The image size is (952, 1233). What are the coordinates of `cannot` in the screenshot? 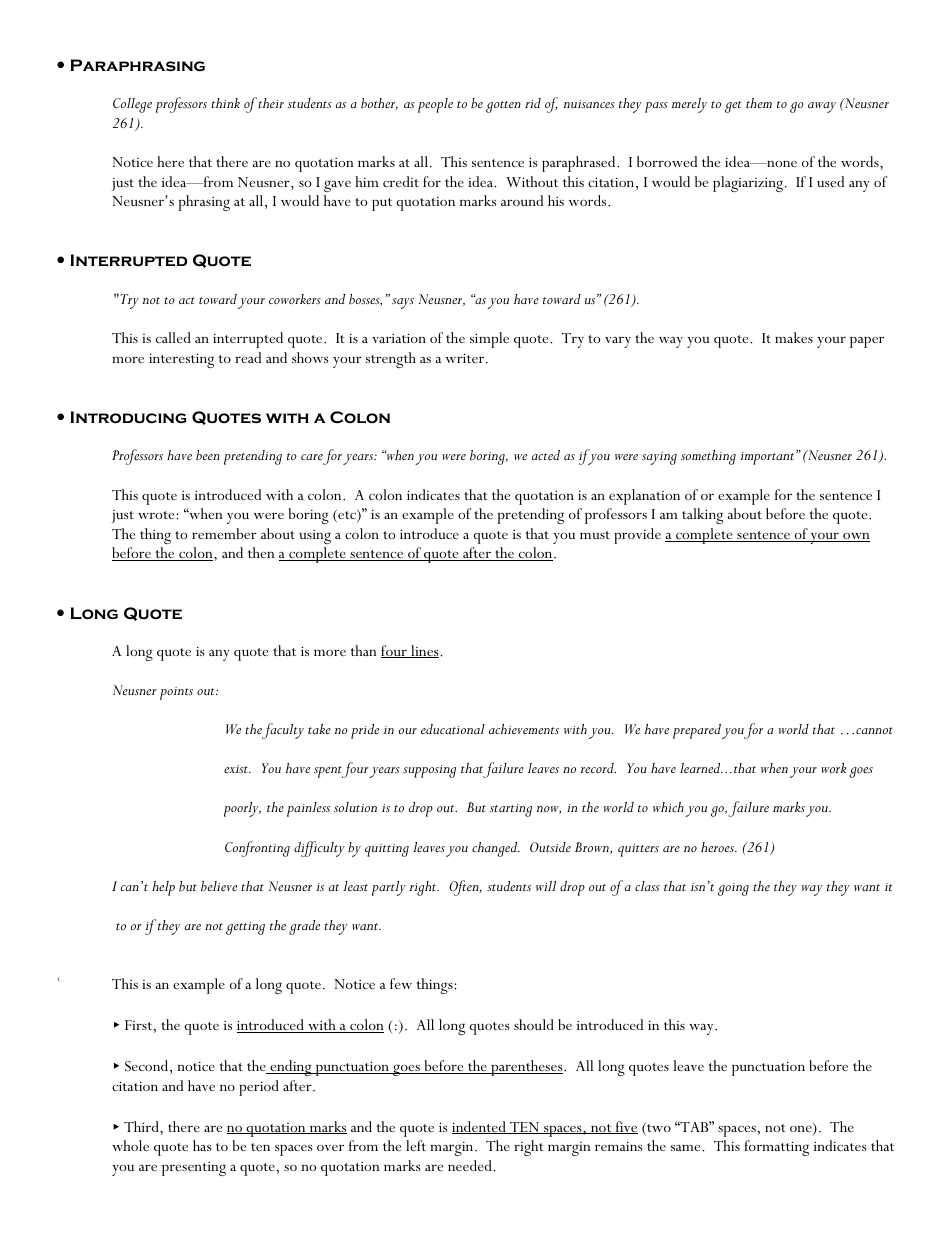 It's located at (874, 730).
